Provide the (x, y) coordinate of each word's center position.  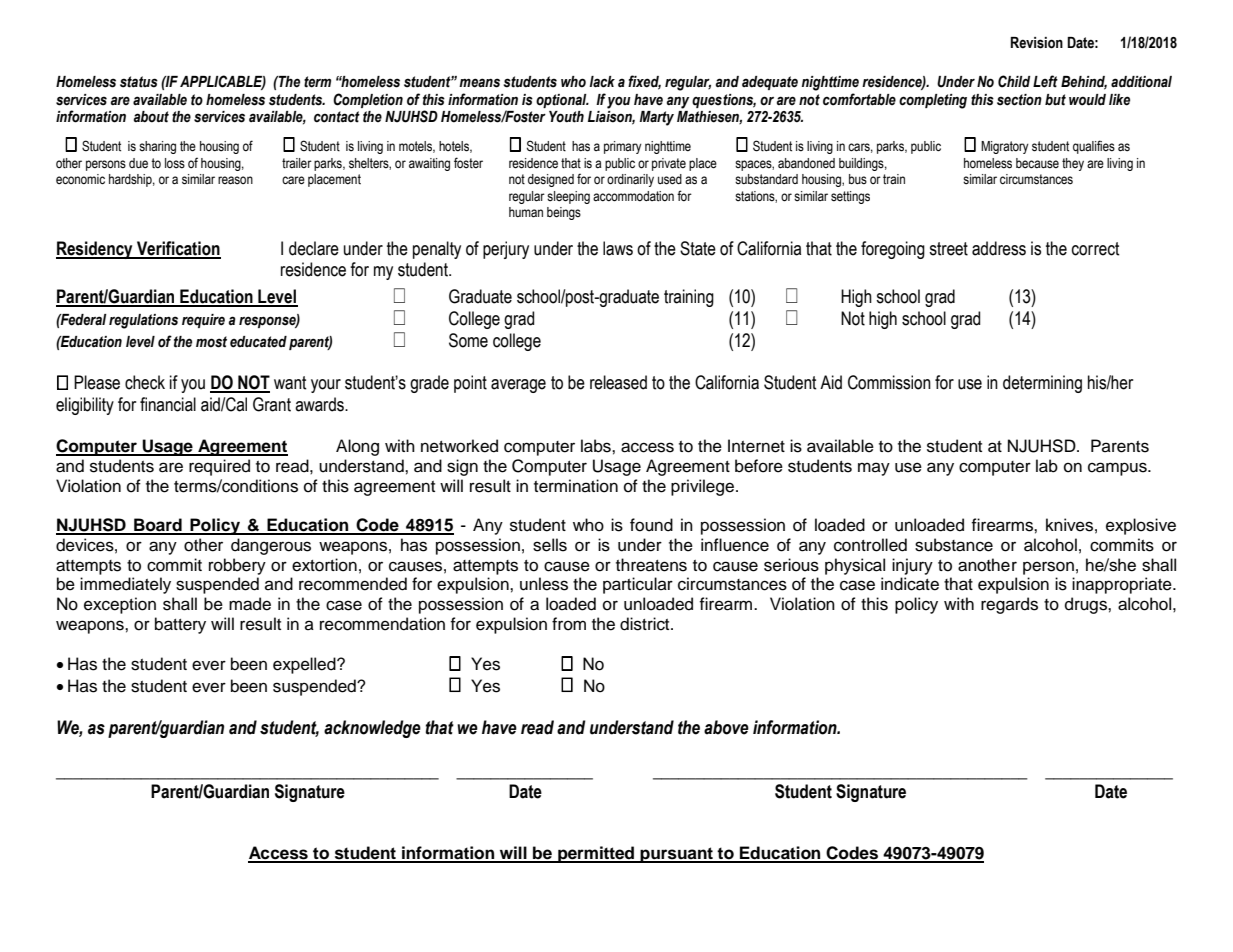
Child (1014, 81)
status (139, 82)
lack (602, 82)
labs (597, 446)
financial (168, 404)
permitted (596, 854)
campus (1118, 469)
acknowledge (372, 729)
